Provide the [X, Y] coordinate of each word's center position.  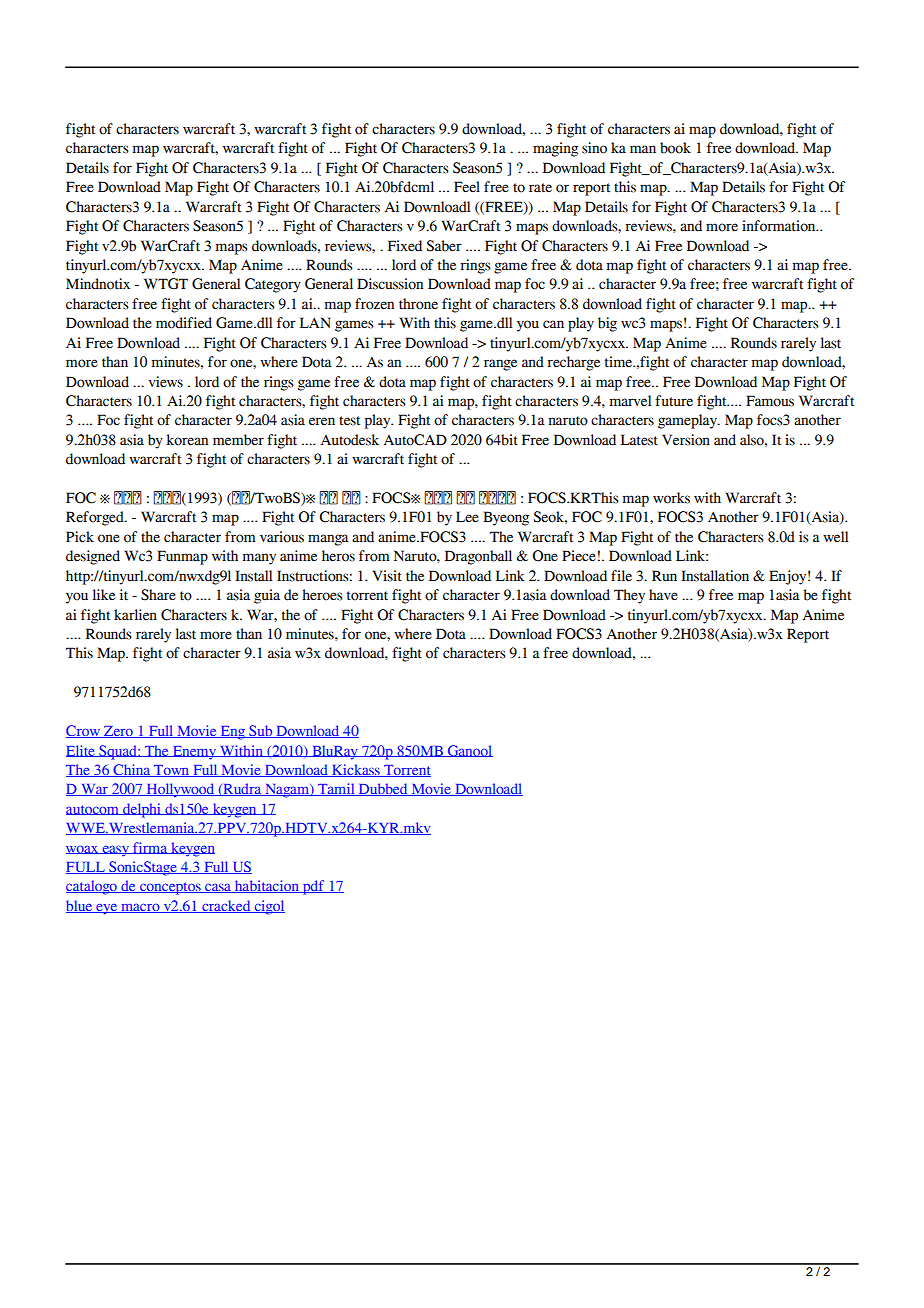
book [675, 148]
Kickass [356, 770]
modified [184, 323]
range [500, 365]
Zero [118, 732]
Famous [770, 401]
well [835, 537]
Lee [467, 517]
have [663, 595]
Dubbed [383, 789]
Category [273, 285]
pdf [314, 887]
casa [218, 888]
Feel [467, 187]
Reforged [96, 518]
